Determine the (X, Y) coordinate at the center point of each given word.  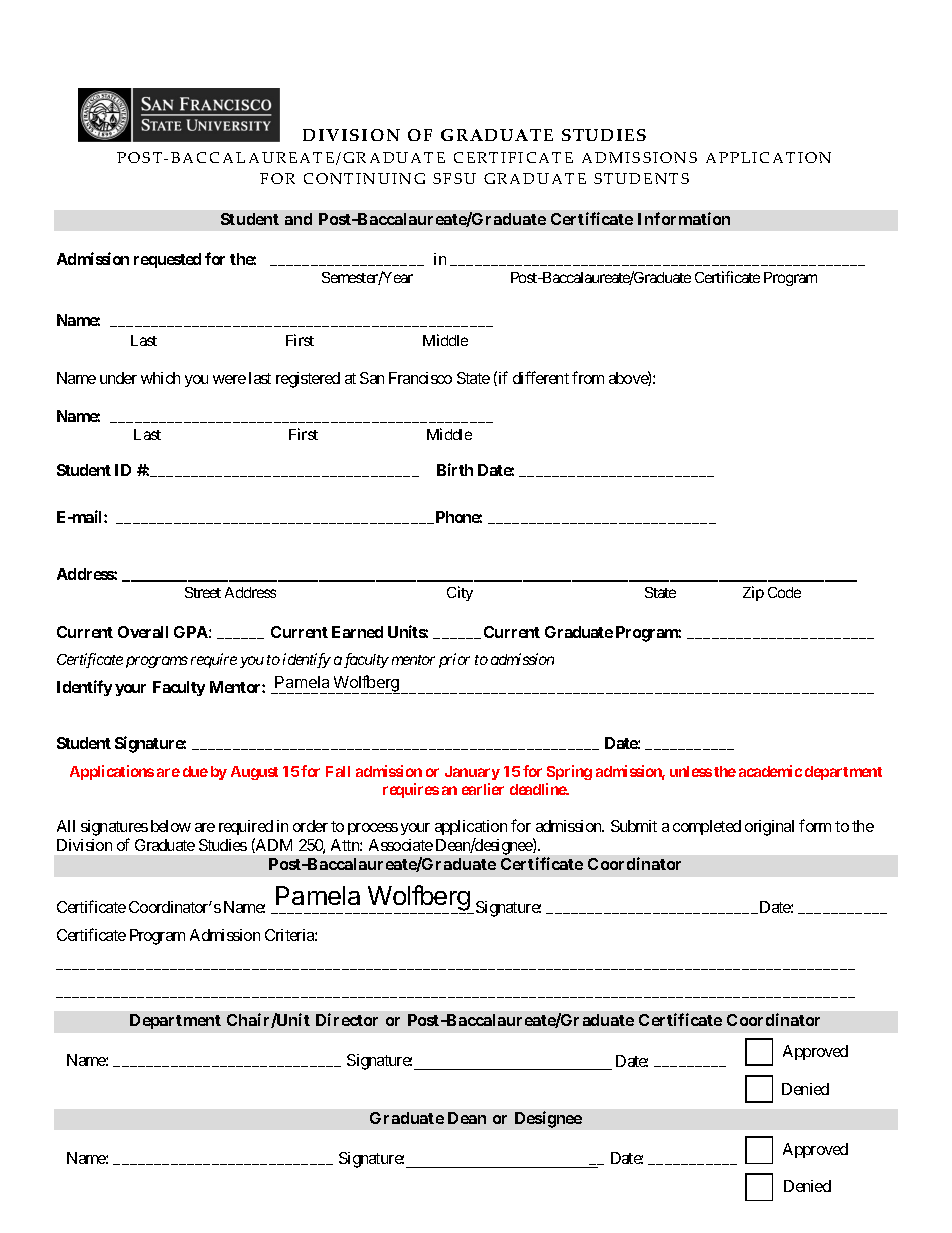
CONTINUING (364, 178)
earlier (483, 789)
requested (167, 260)
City (460, 593)
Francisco (420, 378)
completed (707, 827)
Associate (401, 845)
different (541, 377)
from (588, 377)
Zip (753, 593)
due (195, 771)
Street (203, 592)
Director (347, 1019)
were (229, 379)
